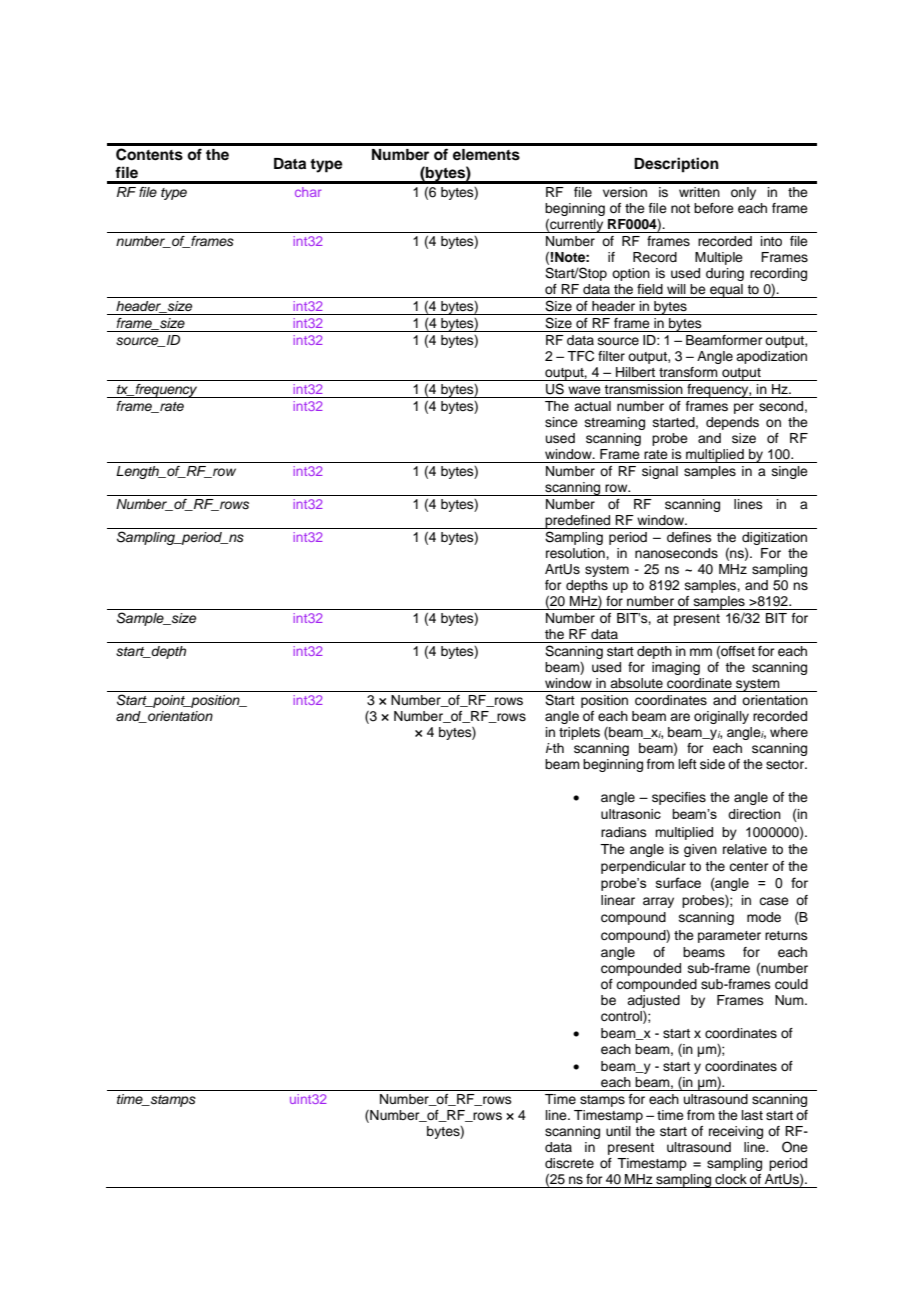  Describe the element at coordinates (569, 1163) in the screenshot. I see `discrete` at that location.
